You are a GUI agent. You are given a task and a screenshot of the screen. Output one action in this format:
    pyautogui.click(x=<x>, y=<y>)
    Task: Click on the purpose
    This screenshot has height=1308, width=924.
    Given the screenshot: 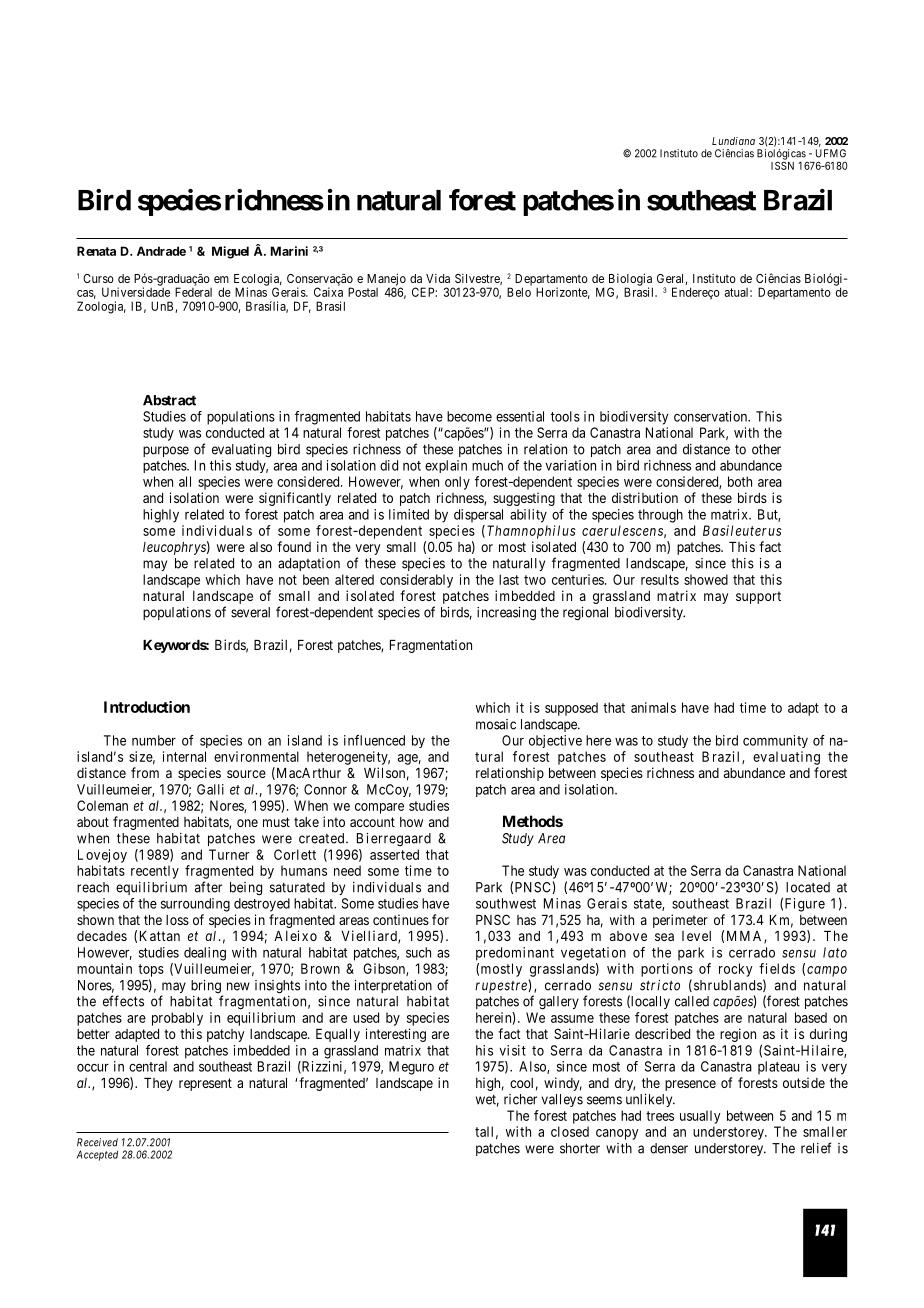 What is the action you would take?
    pyautogui.click(x=166, y=451)
